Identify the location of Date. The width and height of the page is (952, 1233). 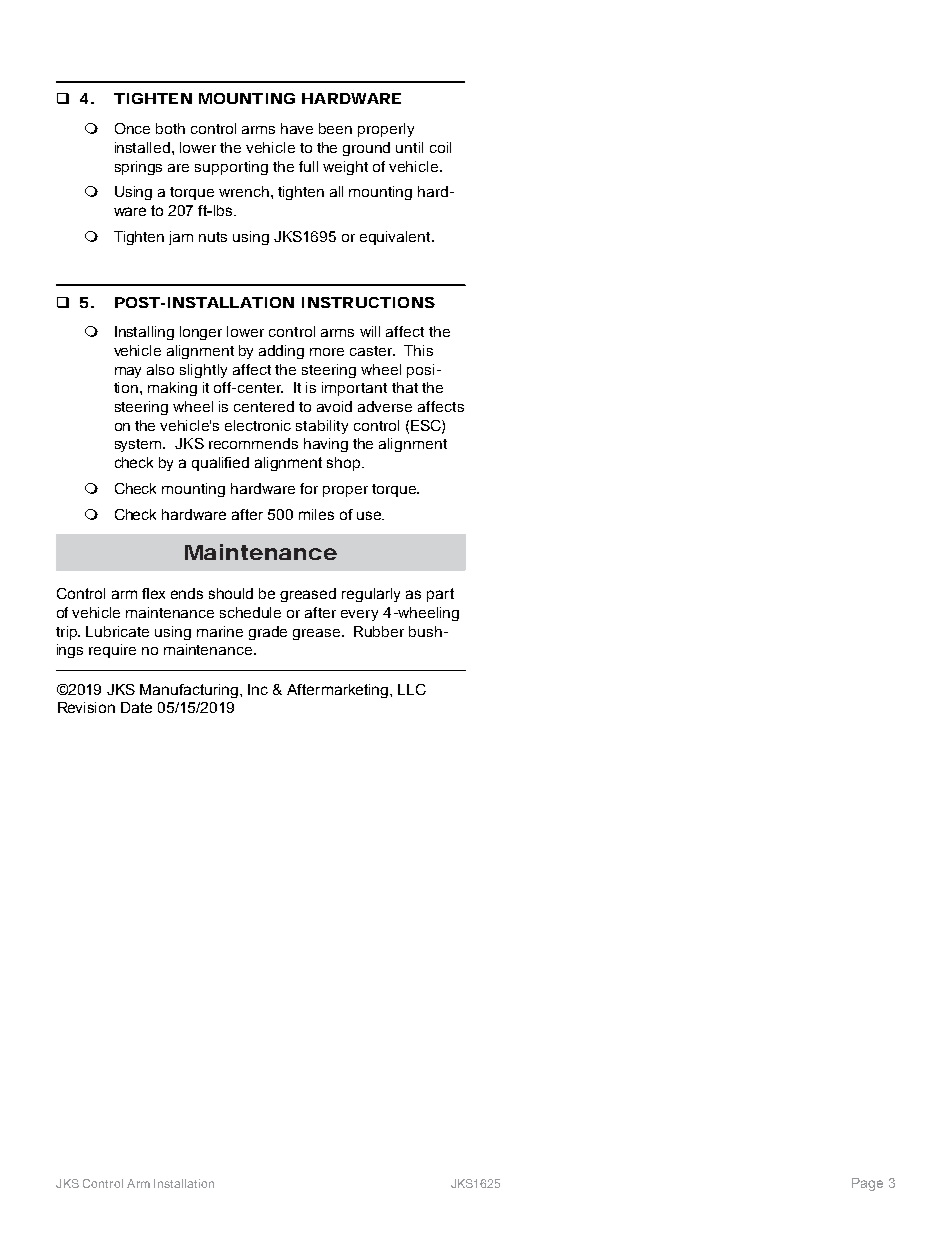
(136, 707).
